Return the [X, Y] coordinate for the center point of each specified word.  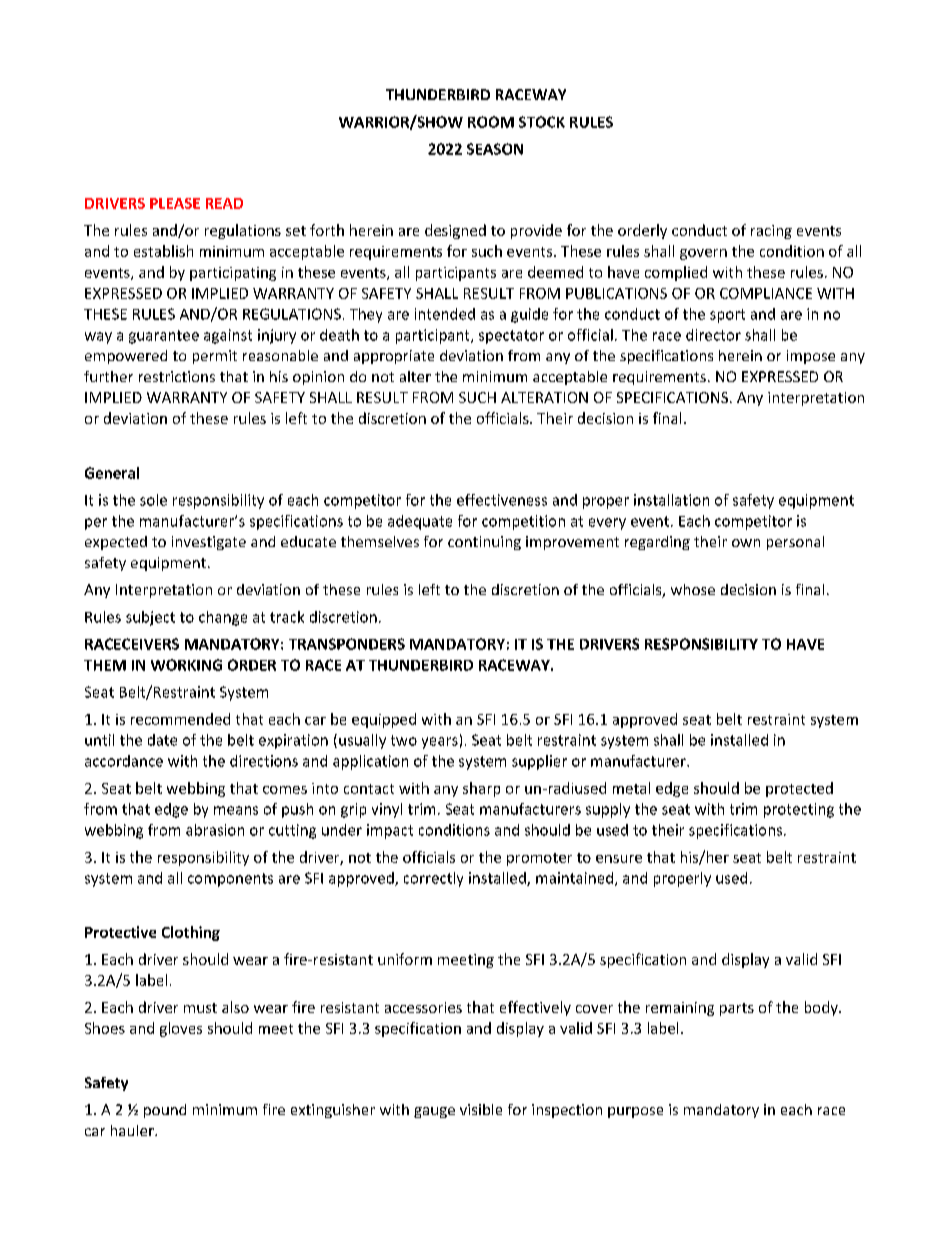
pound [165, 1111]
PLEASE [175, 203]
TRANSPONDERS [347, 644]
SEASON [495, 149]
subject [150, 618]
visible [481, 1109]
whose [693, 589]
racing [771, 232]
